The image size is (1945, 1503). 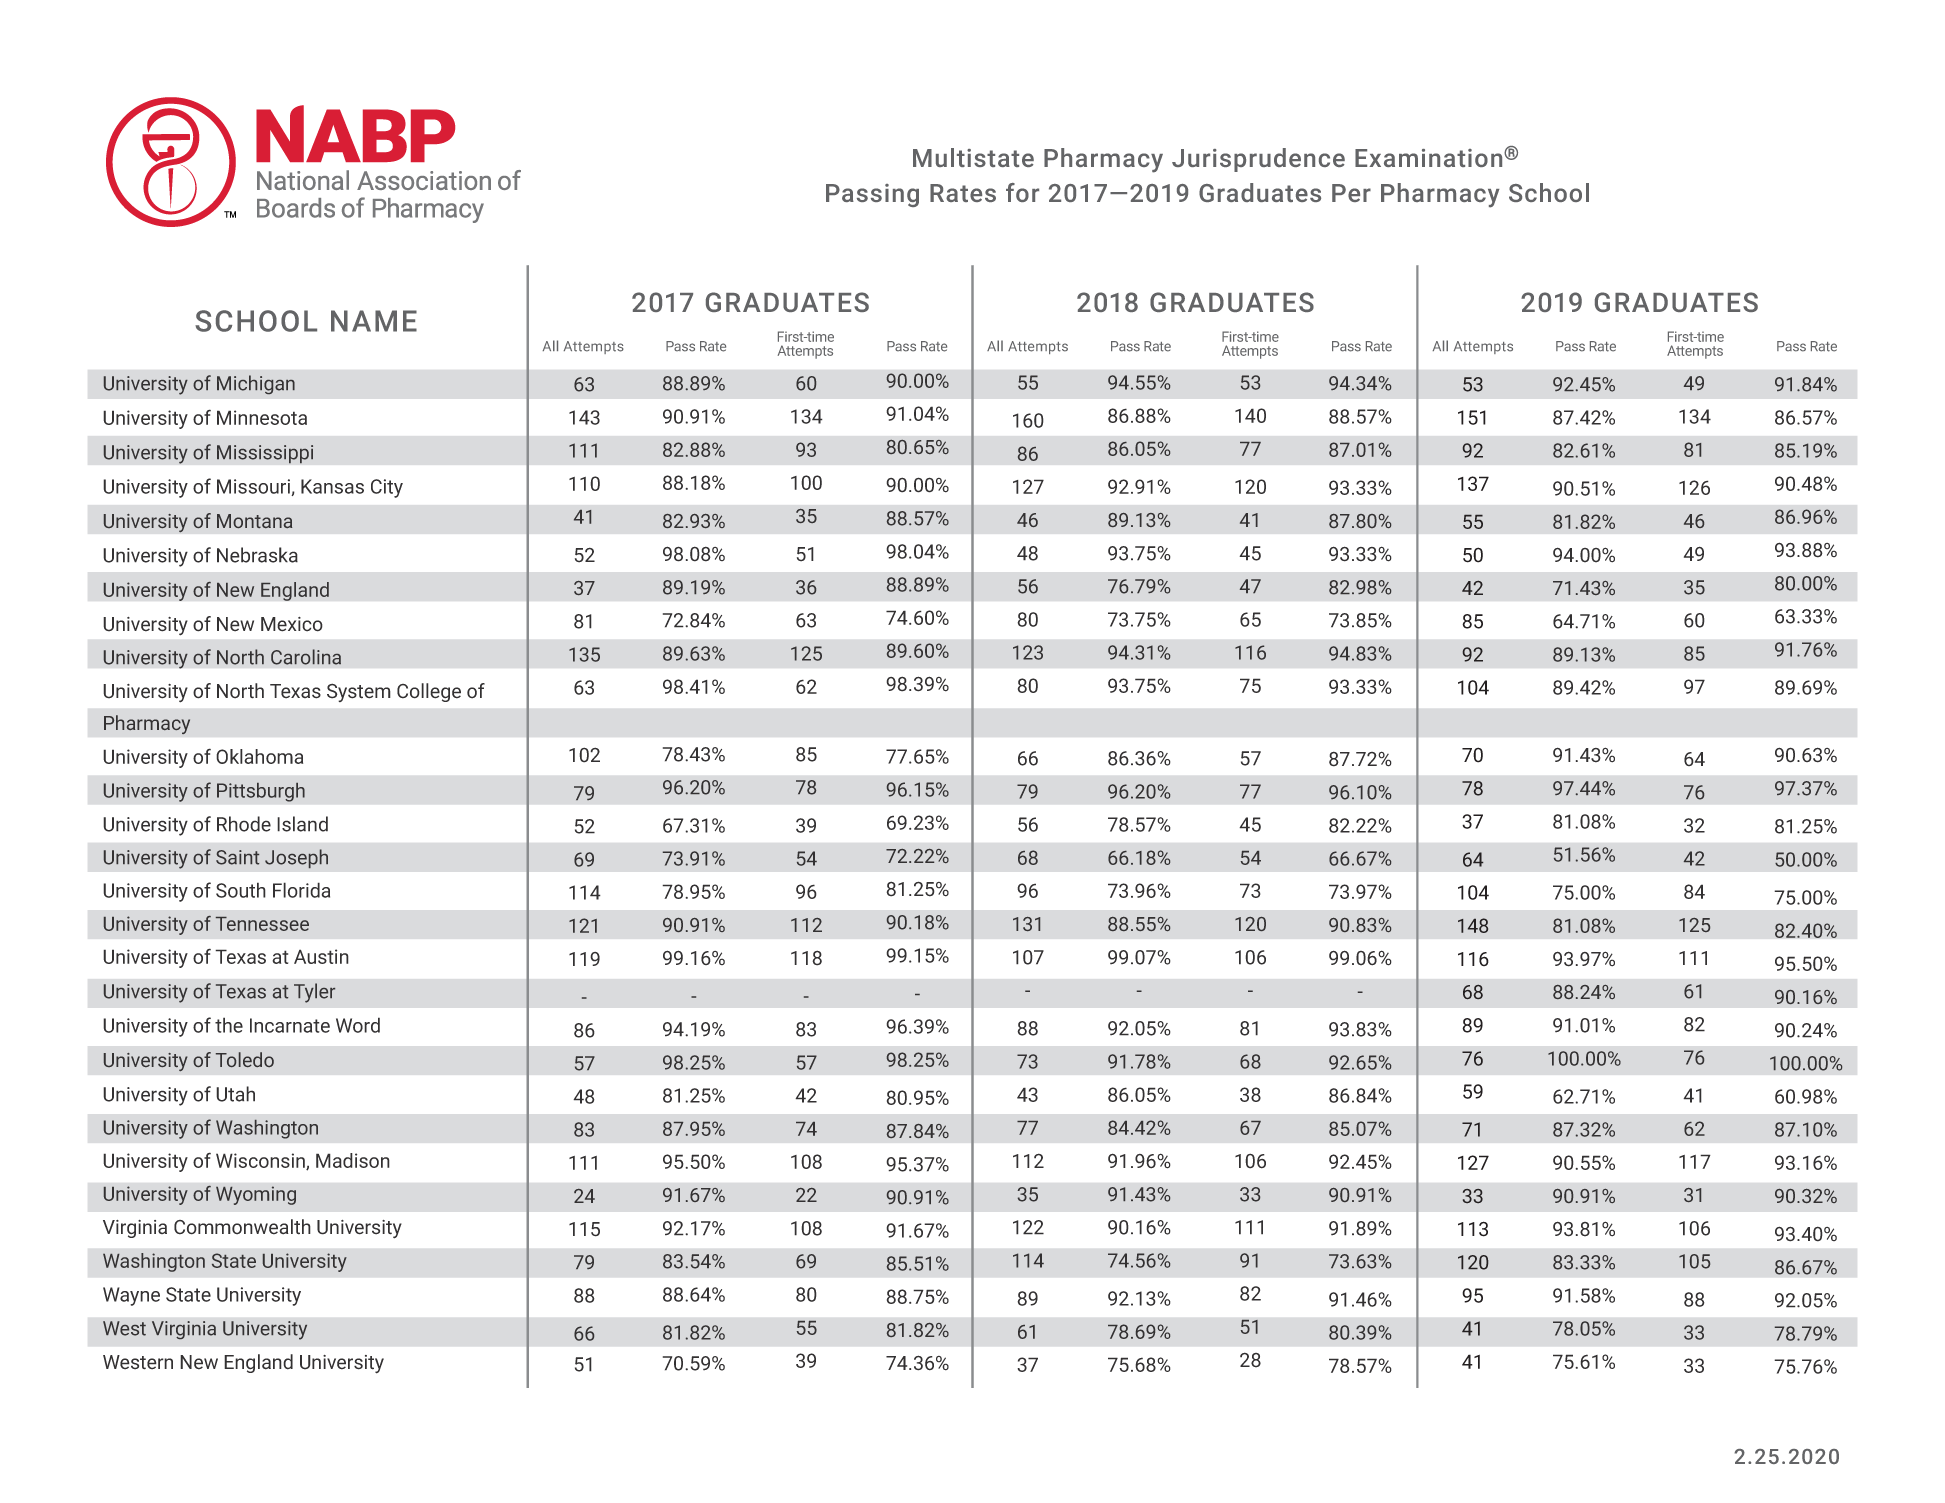 What do you see at coordinates (374, 321) in the screenshot?
I see `NAME` at bounding box center [374, 321].
